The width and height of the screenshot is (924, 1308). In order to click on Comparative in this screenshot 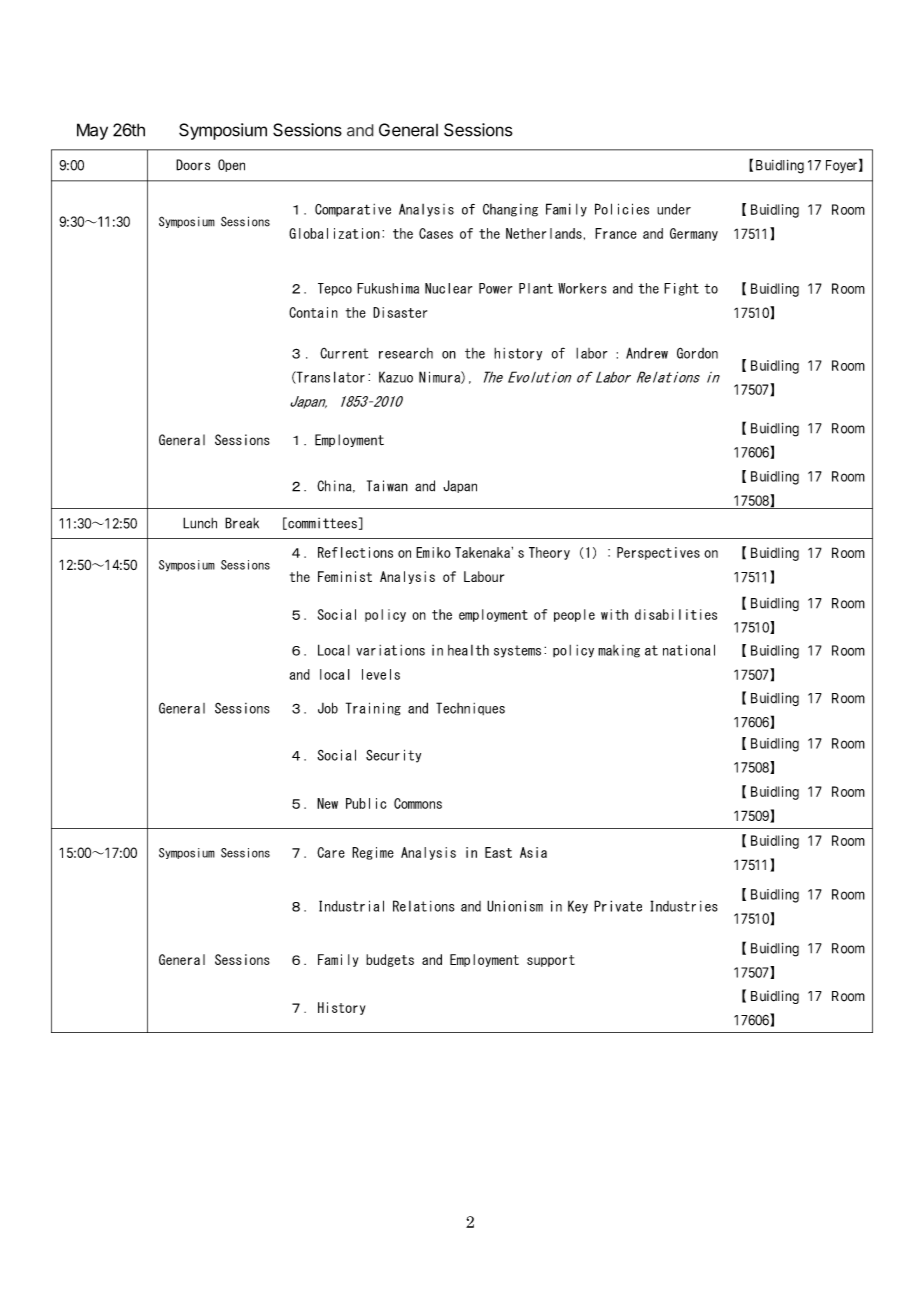, I will do `click(353, 210)`.
